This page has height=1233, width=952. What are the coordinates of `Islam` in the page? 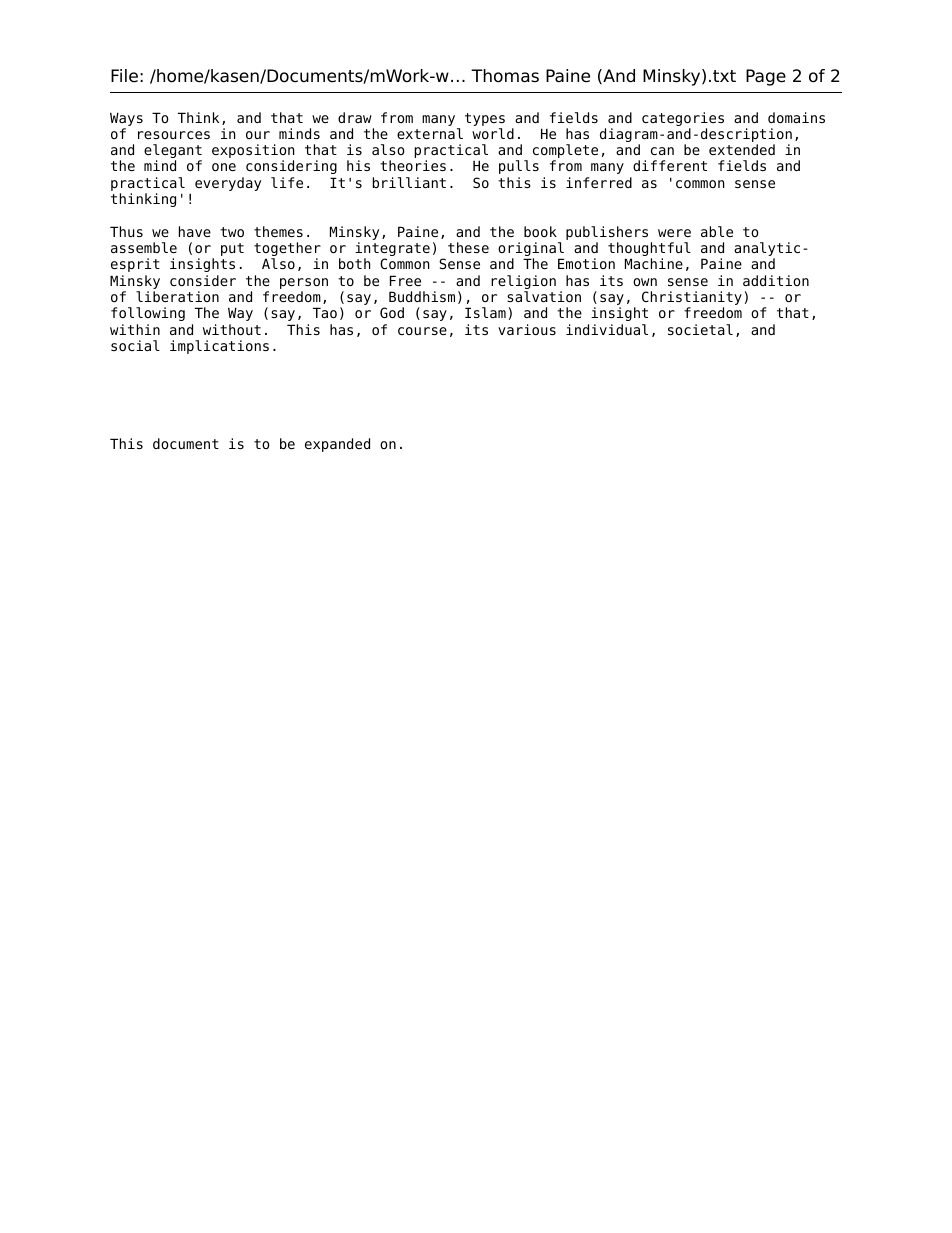 It's located at (485, 312).
